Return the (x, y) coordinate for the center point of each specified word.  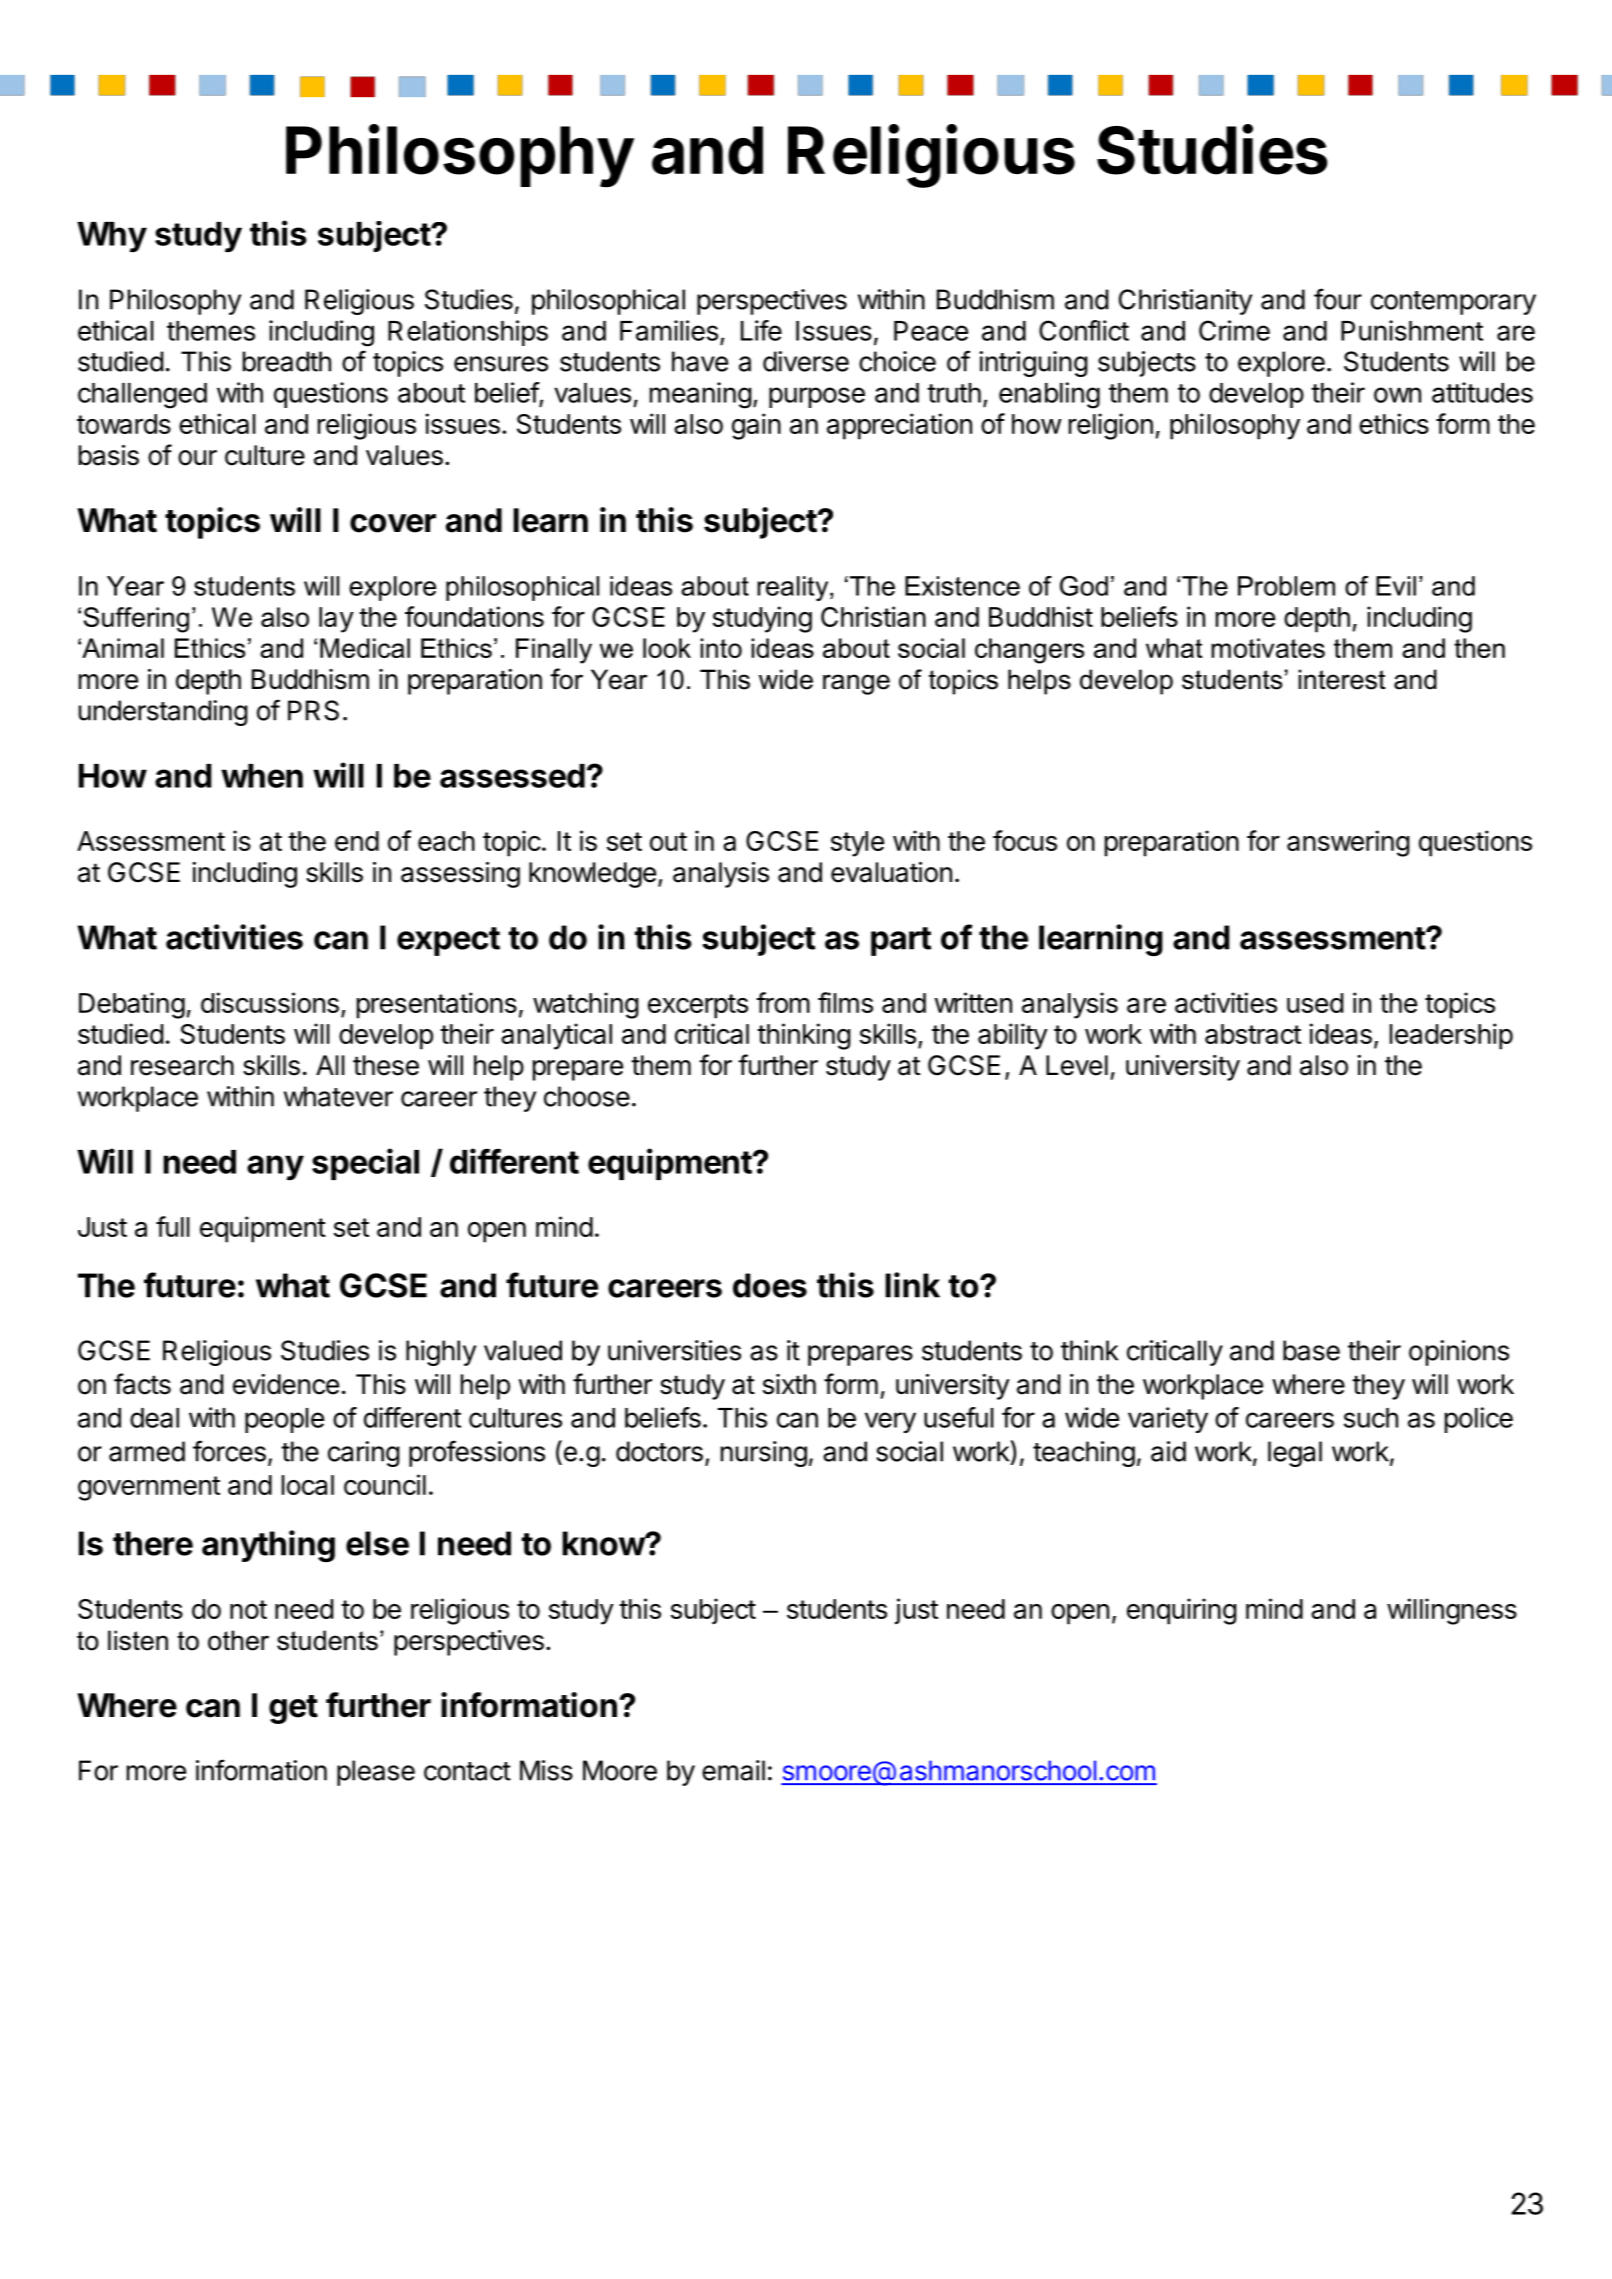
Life (761, 330)
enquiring (1182, 1611)
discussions (270, 1002)
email (733, 1770)
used (1315, 1003)
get (293, 1709)
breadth (287, 361)
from (783, 1002)
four (1338, 299)
